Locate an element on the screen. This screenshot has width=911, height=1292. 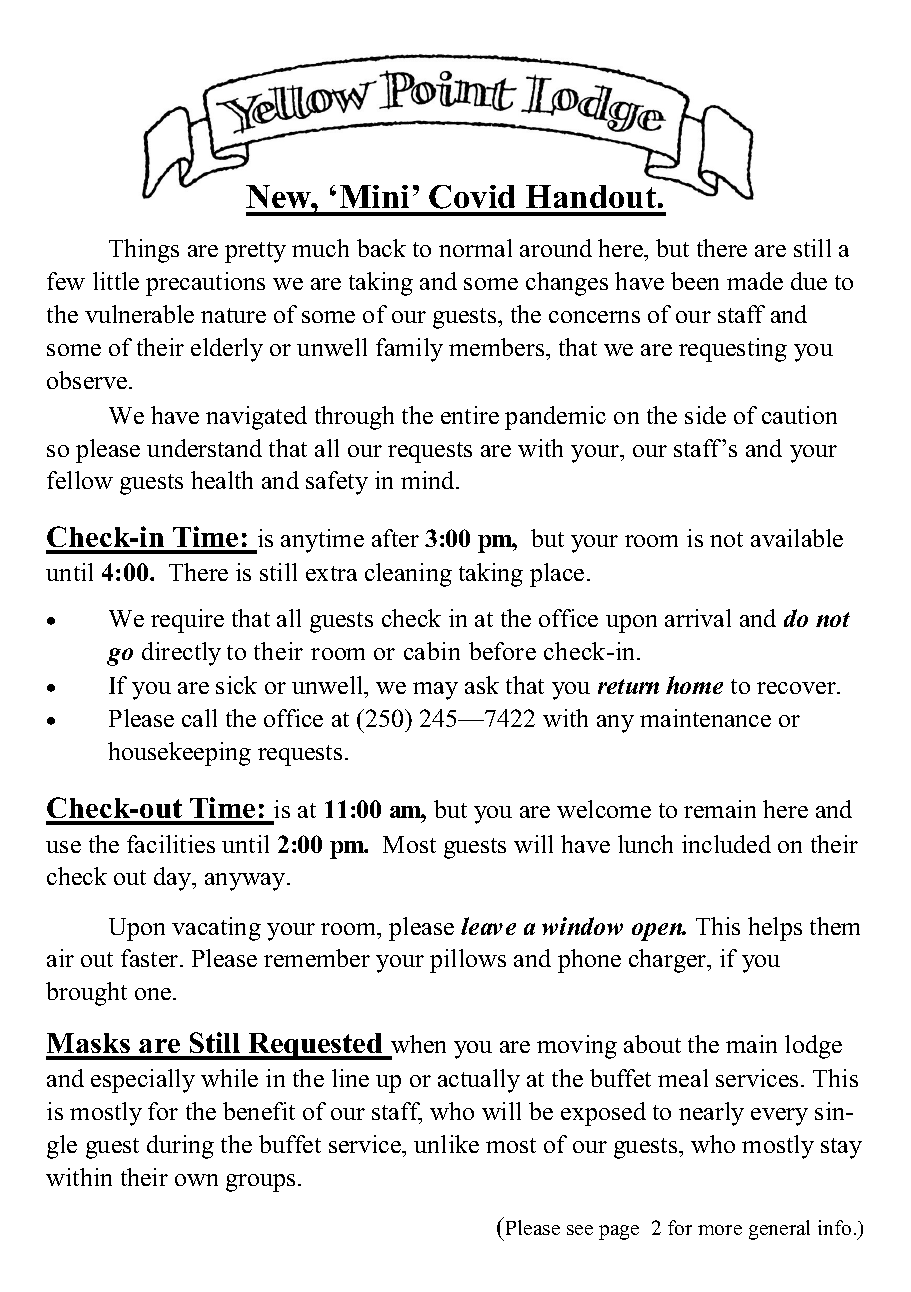
normal is located at coordinates (475, 248).
